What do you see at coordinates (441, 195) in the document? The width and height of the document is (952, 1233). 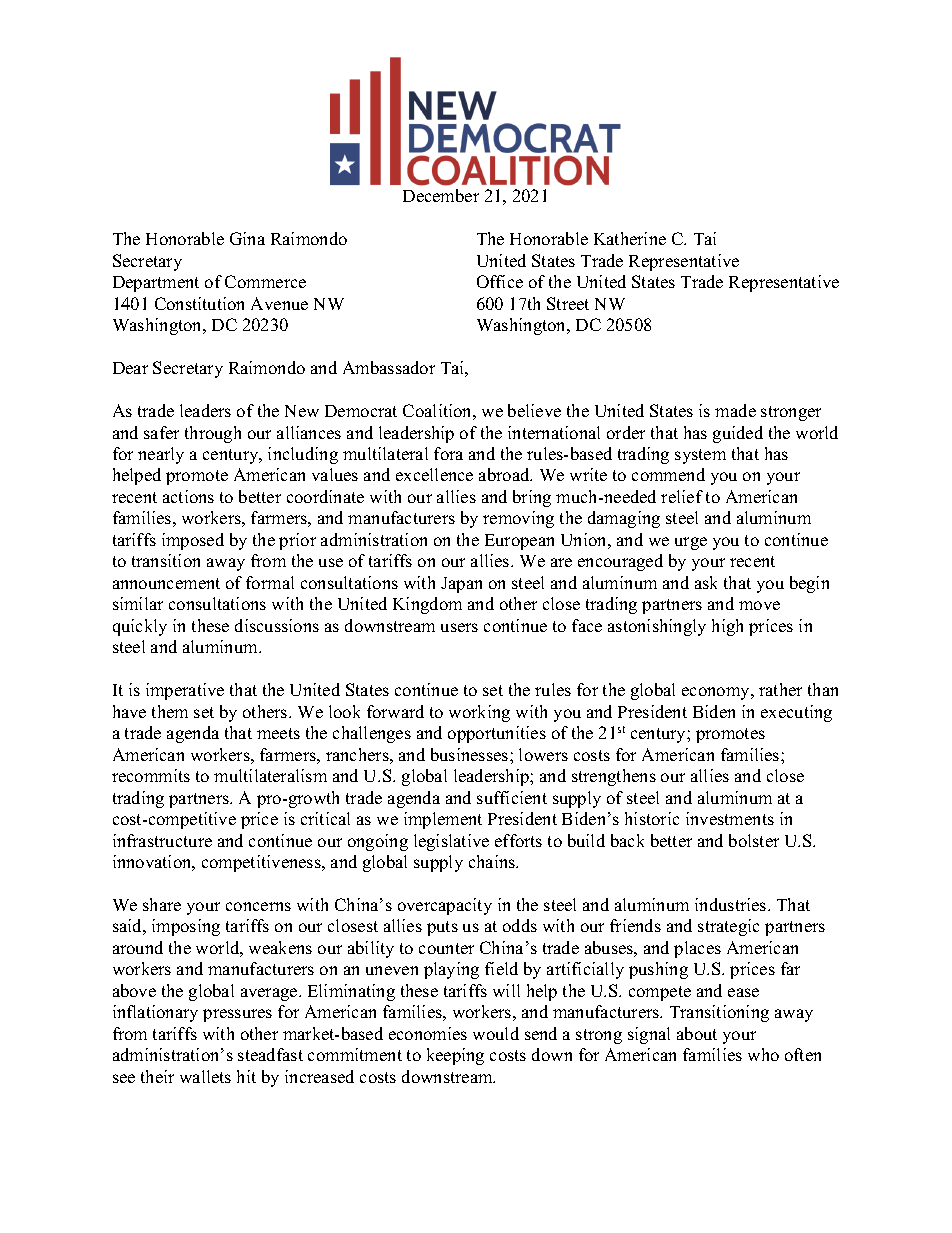 I see `December` at bounding box center [441, 195].
